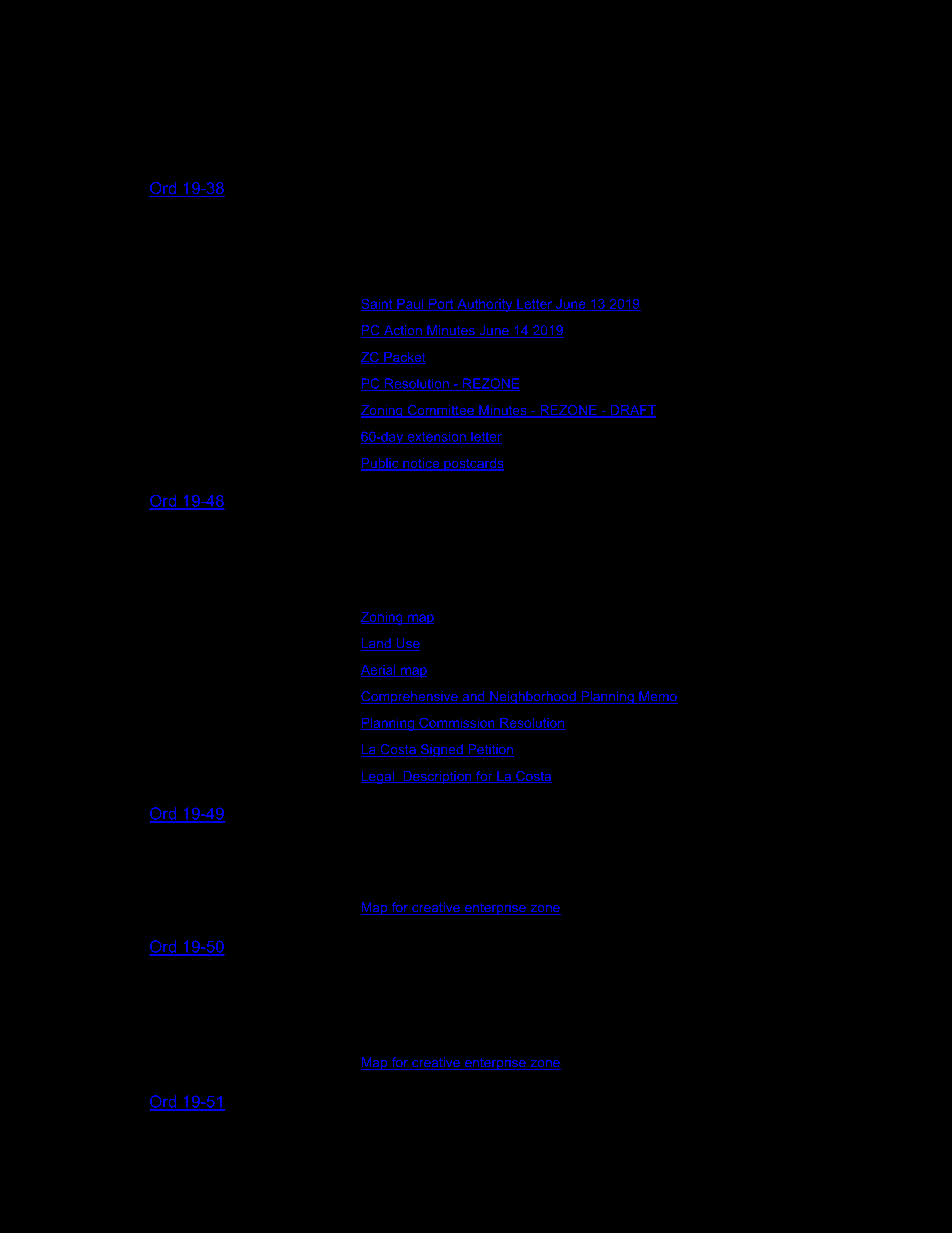  I want to click on Authority, so click(485, 305).
